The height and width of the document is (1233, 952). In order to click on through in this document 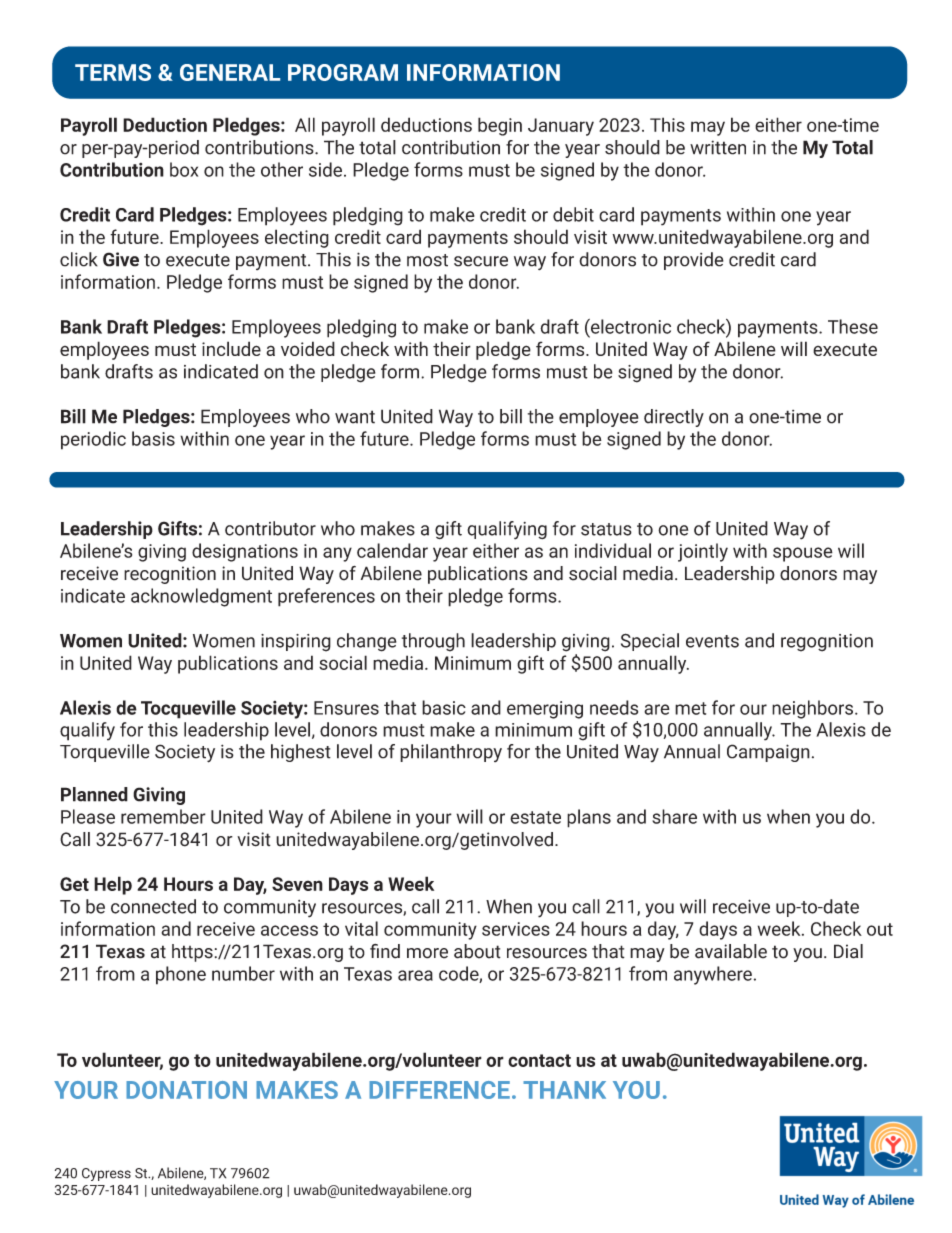, I will do `click(433, 642)`.
